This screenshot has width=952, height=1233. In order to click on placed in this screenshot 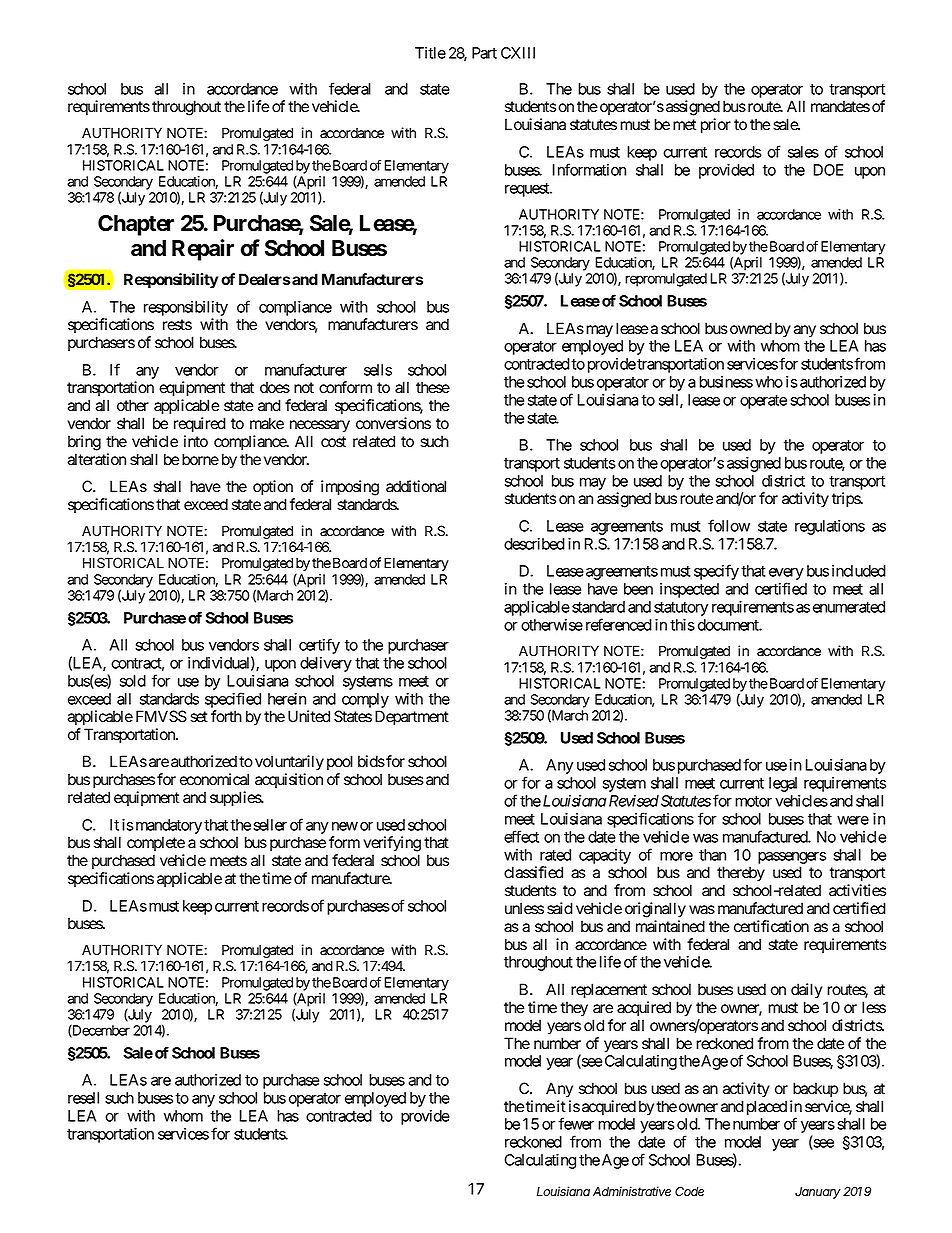, I will do `click(767, 1108)`.
